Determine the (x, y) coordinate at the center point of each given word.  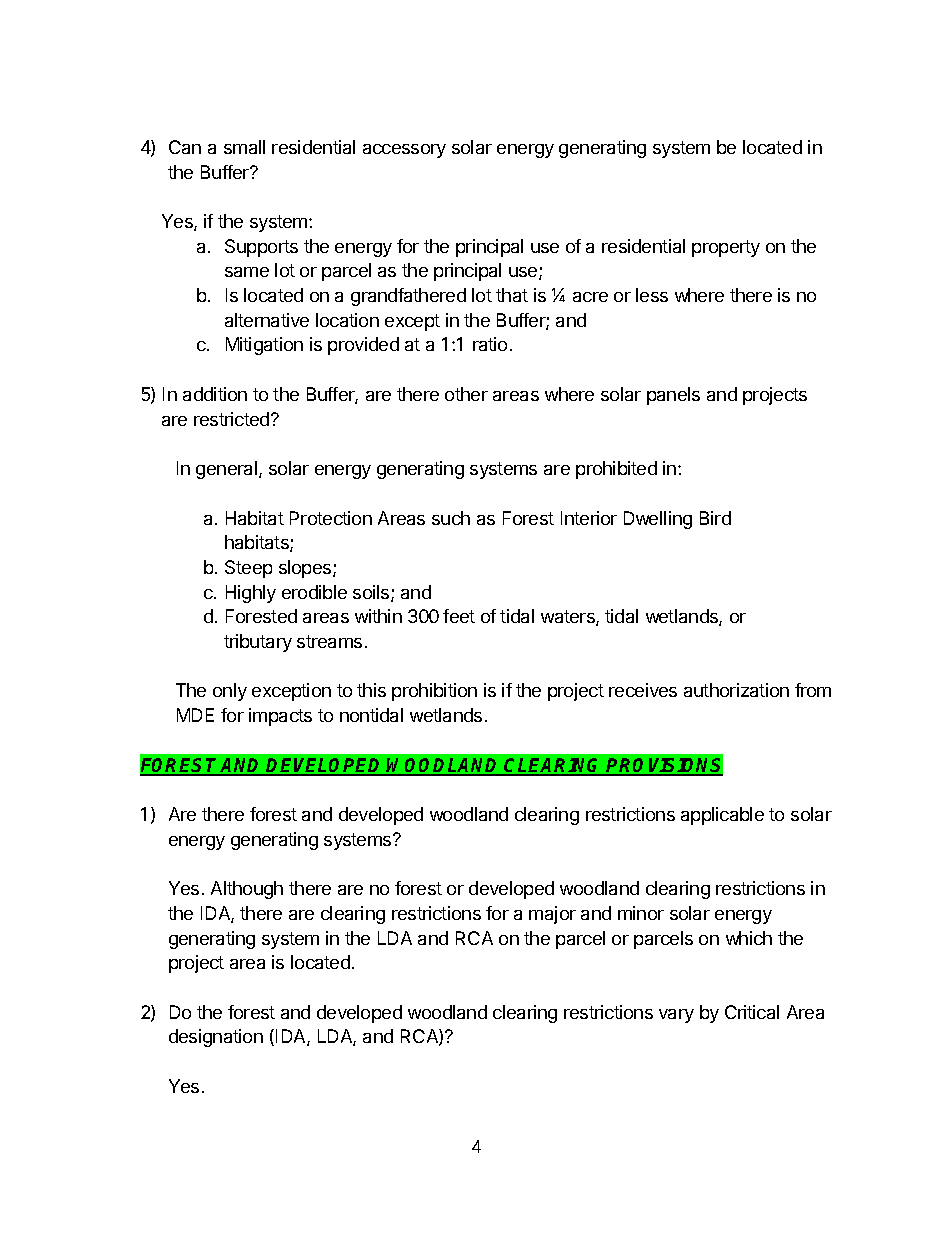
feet (459, 616)
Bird (715, 518)
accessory (404, 151)
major (552, 915)
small (244, 147)
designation (216, 1038)
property (726, 248)
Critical (752, 1012)
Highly (251, 594)
